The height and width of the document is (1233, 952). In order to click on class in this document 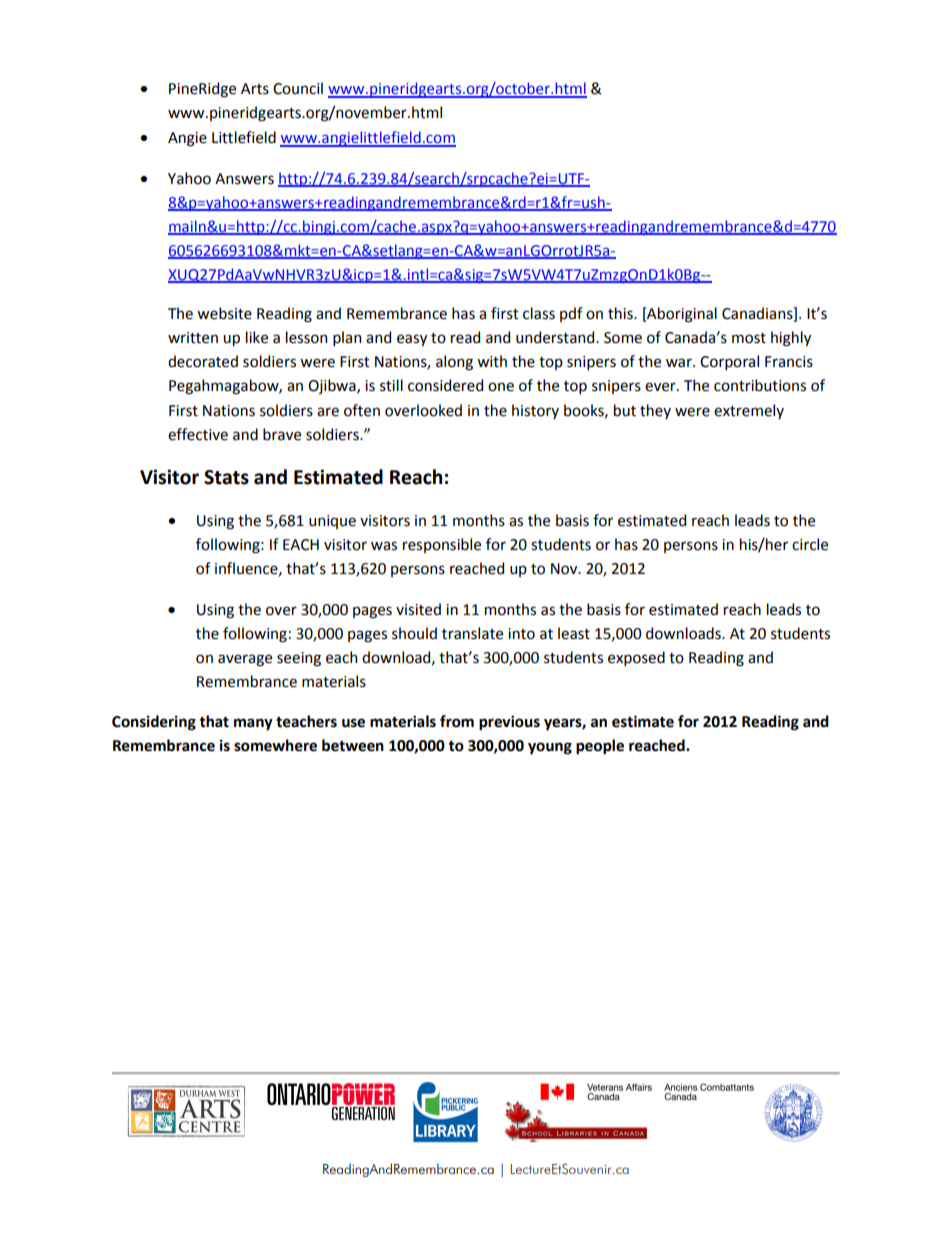, I will do `click(539, 313)`.
